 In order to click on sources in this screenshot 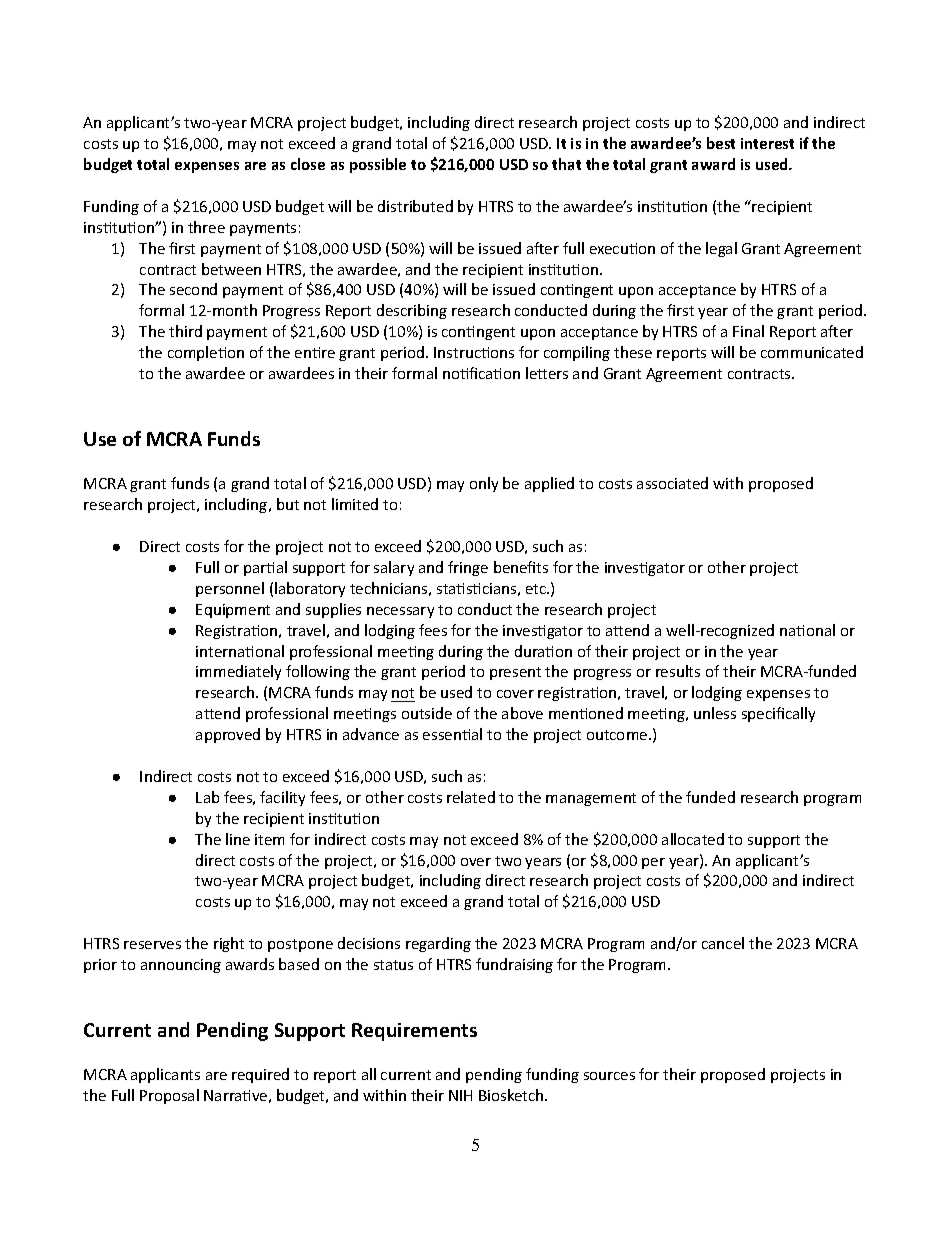, I will do `click(609, 1076)`.
